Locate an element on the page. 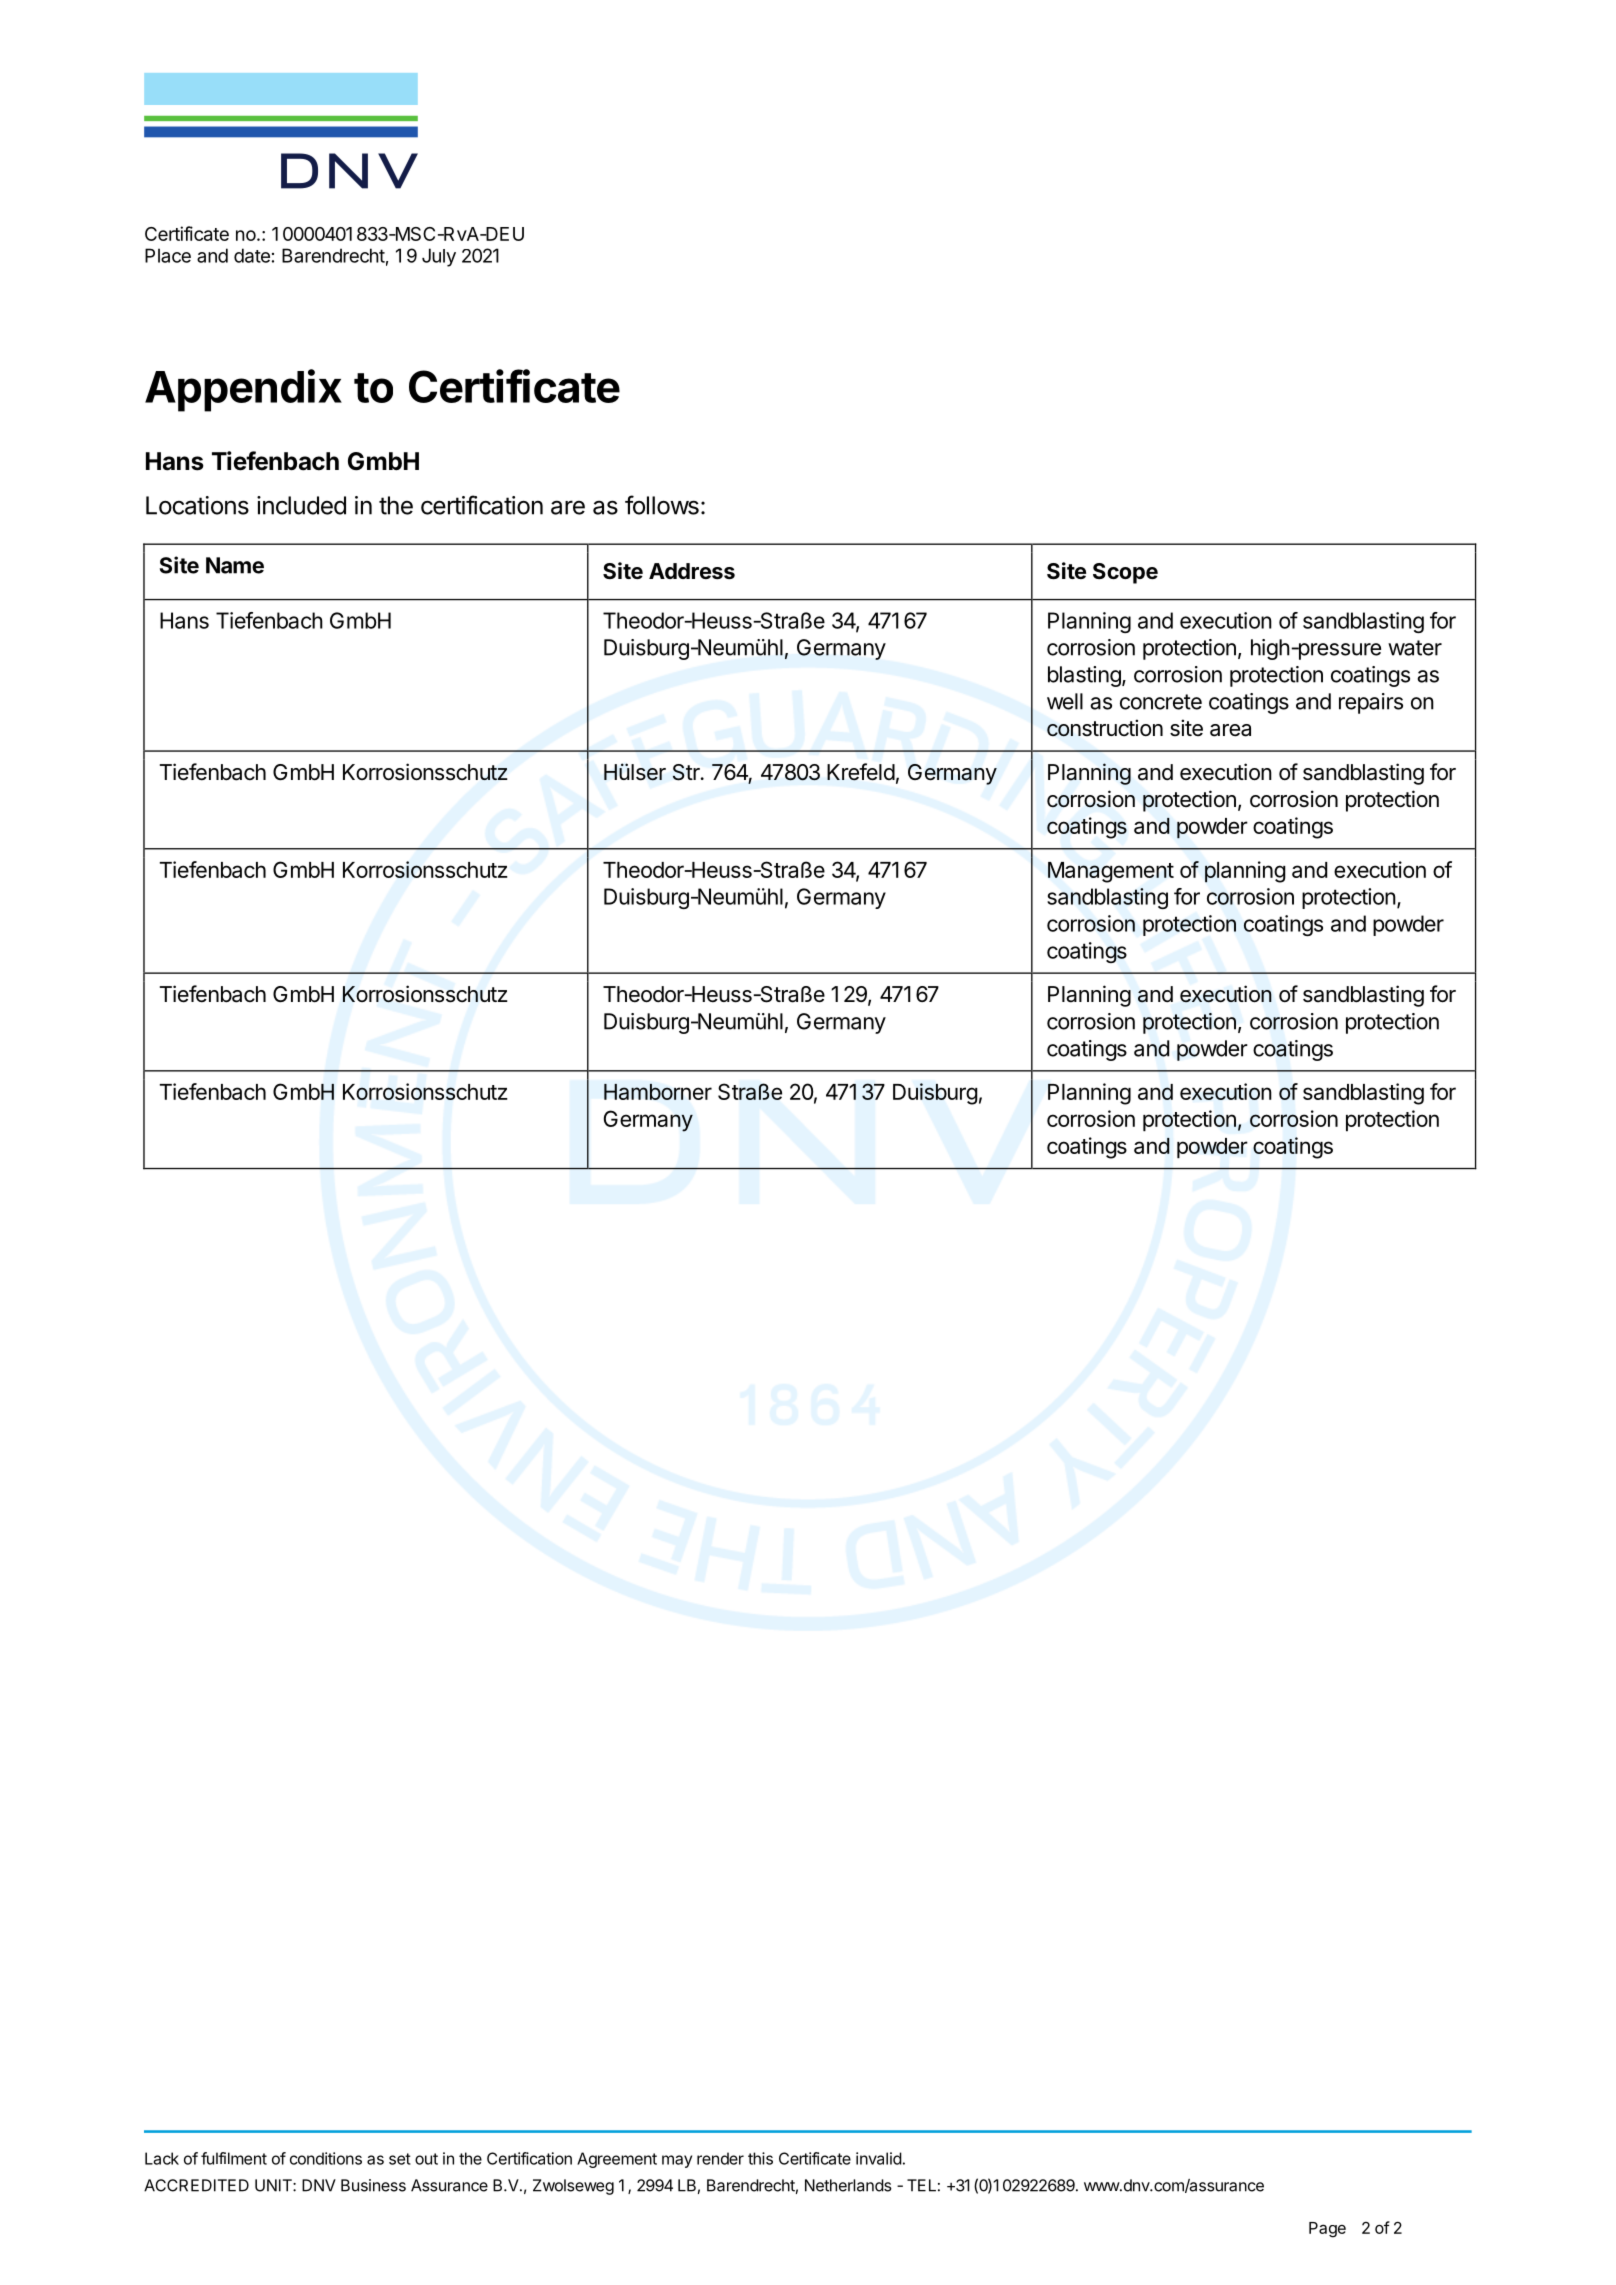  Page is located at coordinates (1327, 2230).
